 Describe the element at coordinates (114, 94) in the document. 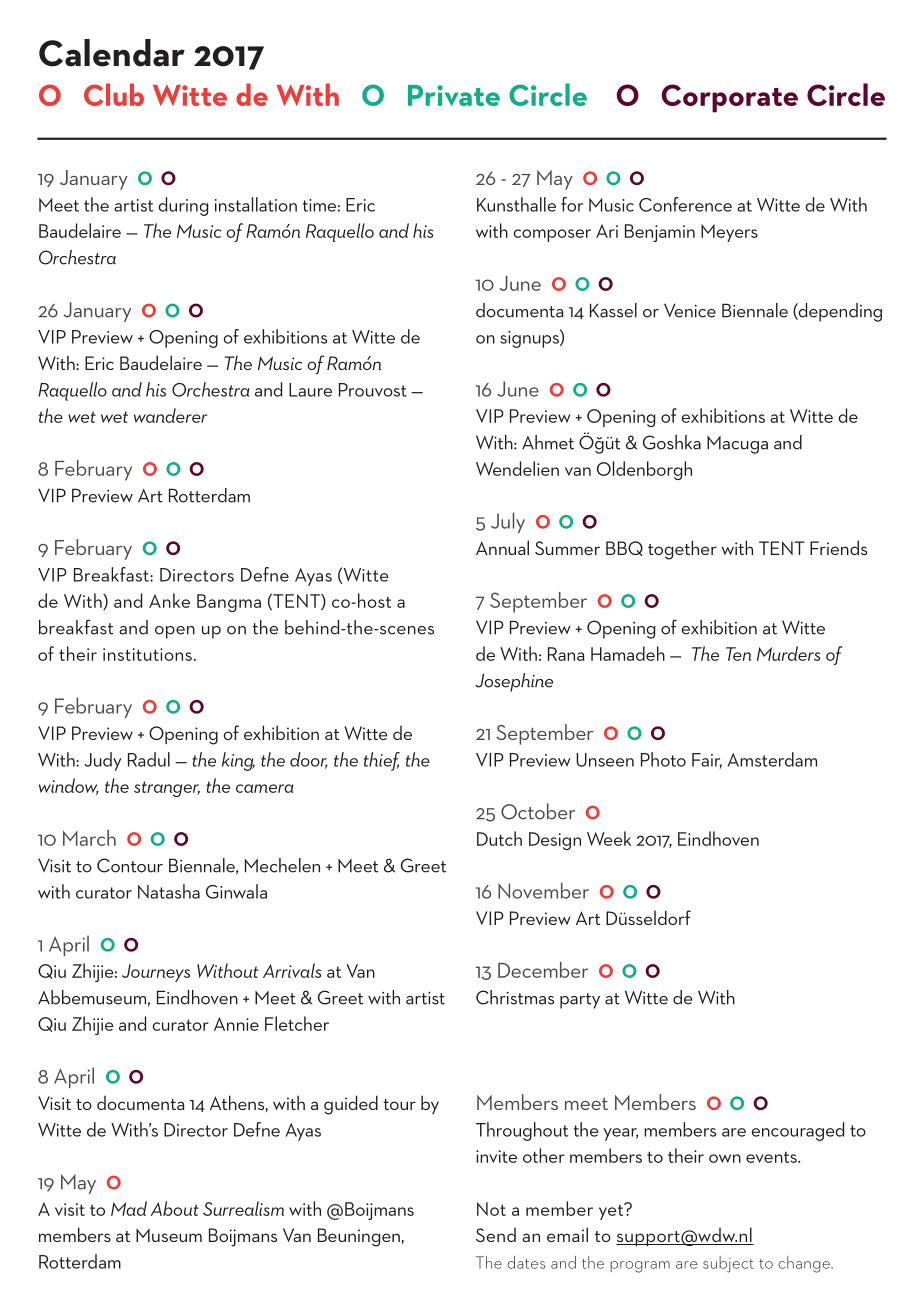

I see `Club` at that location.
